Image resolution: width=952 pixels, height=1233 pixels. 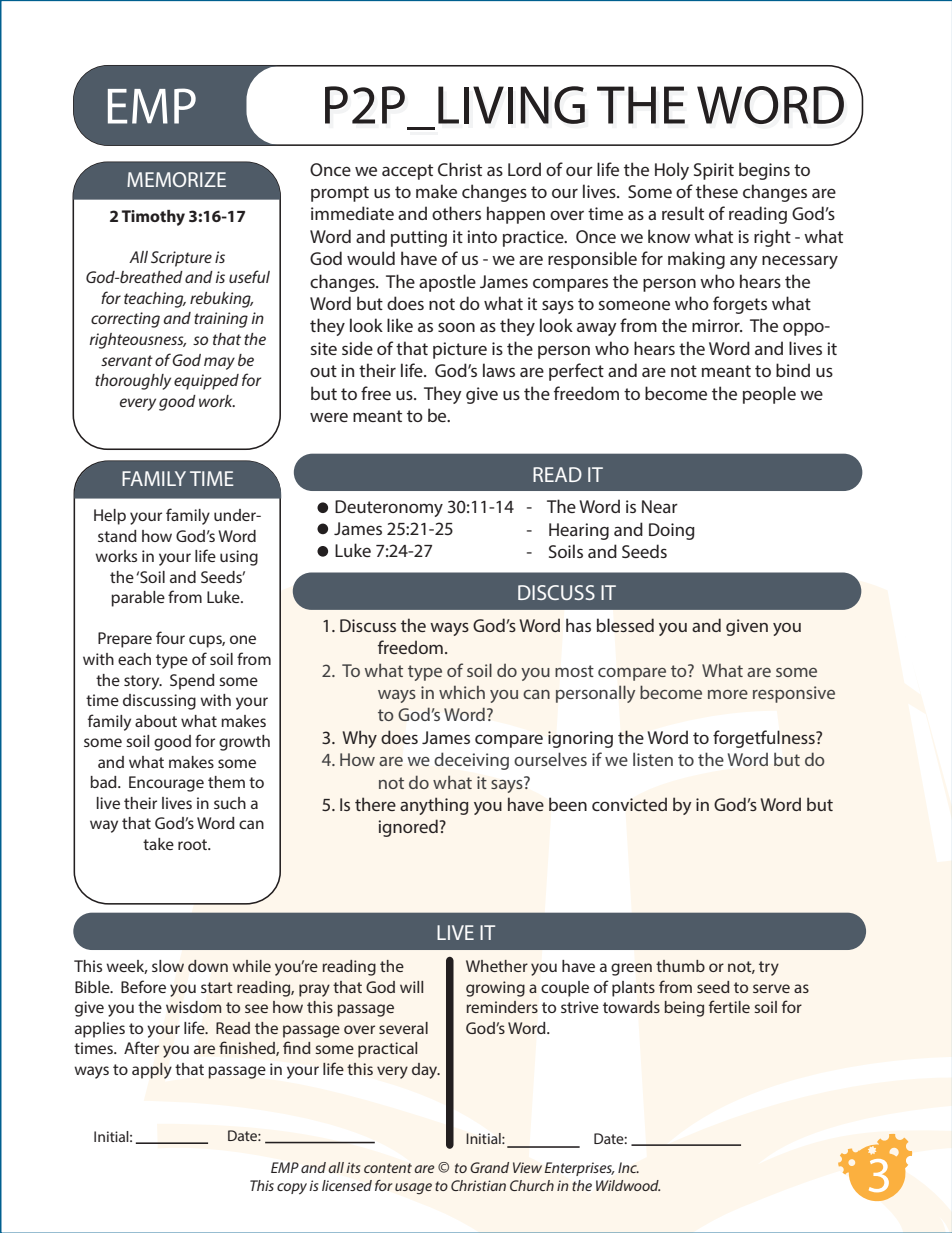 What do you see at coordinates (292, 1189) in the image?
I see `copy` at bounding box center [292, 1189].
